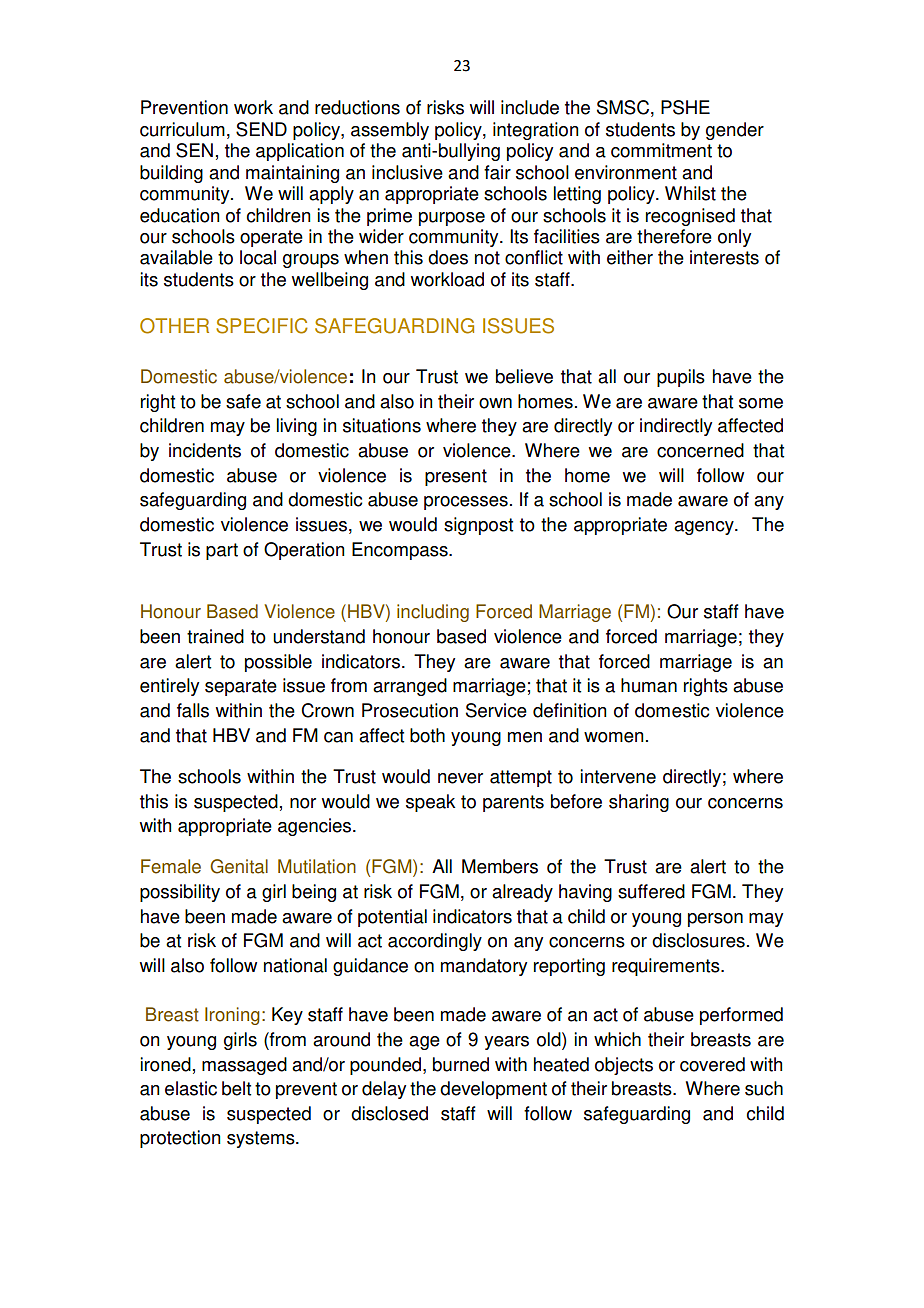 The width and height of the image is (924, 1308). Describe the element at coordinates (433, 613) in the image. I see `including` at that location.
